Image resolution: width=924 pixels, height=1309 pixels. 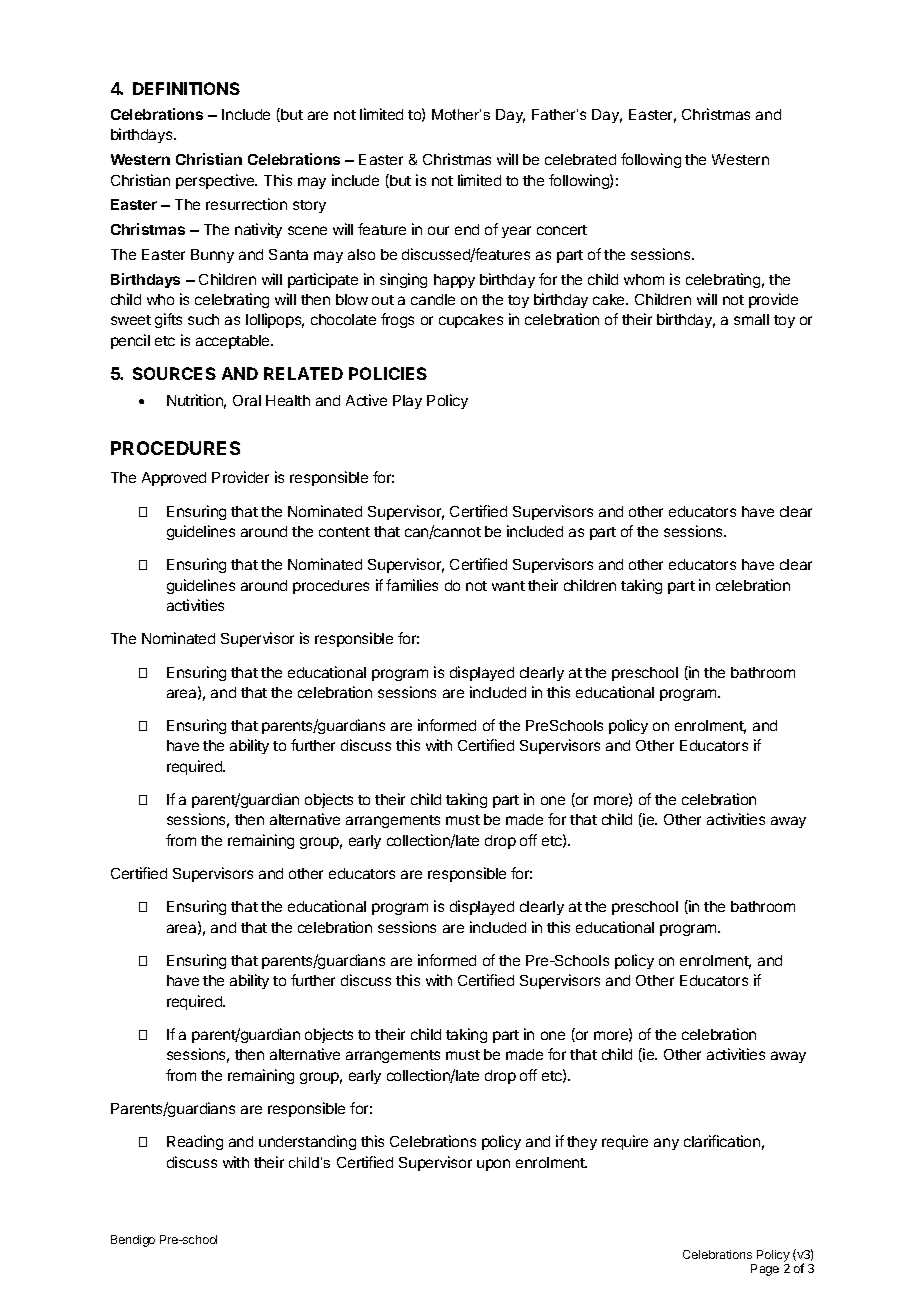 I want to click on celebrated, so click(x=580, y=159).
